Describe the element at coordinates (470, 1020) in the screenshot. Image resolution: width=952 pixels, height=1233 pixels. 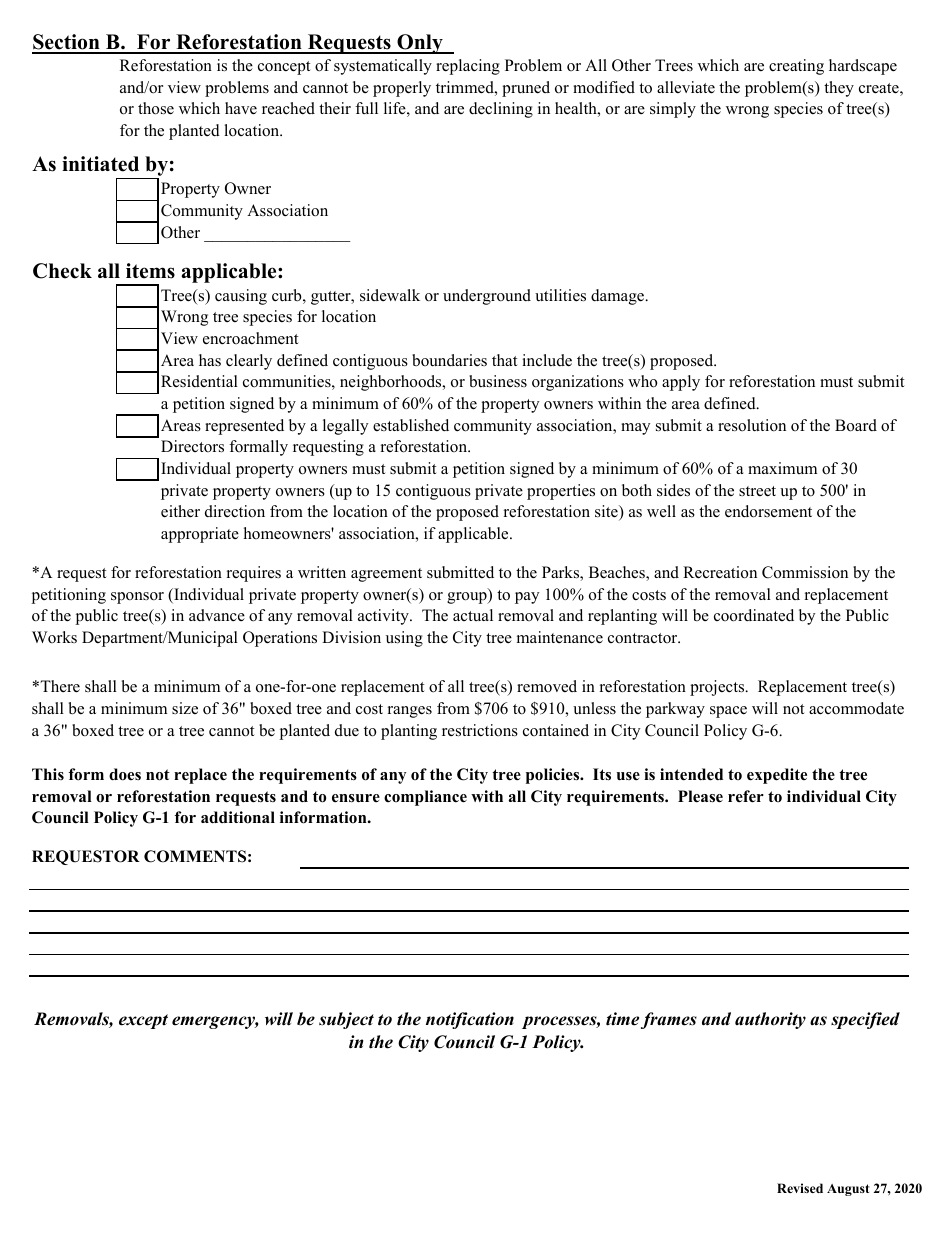
I see `notification` at that location.
